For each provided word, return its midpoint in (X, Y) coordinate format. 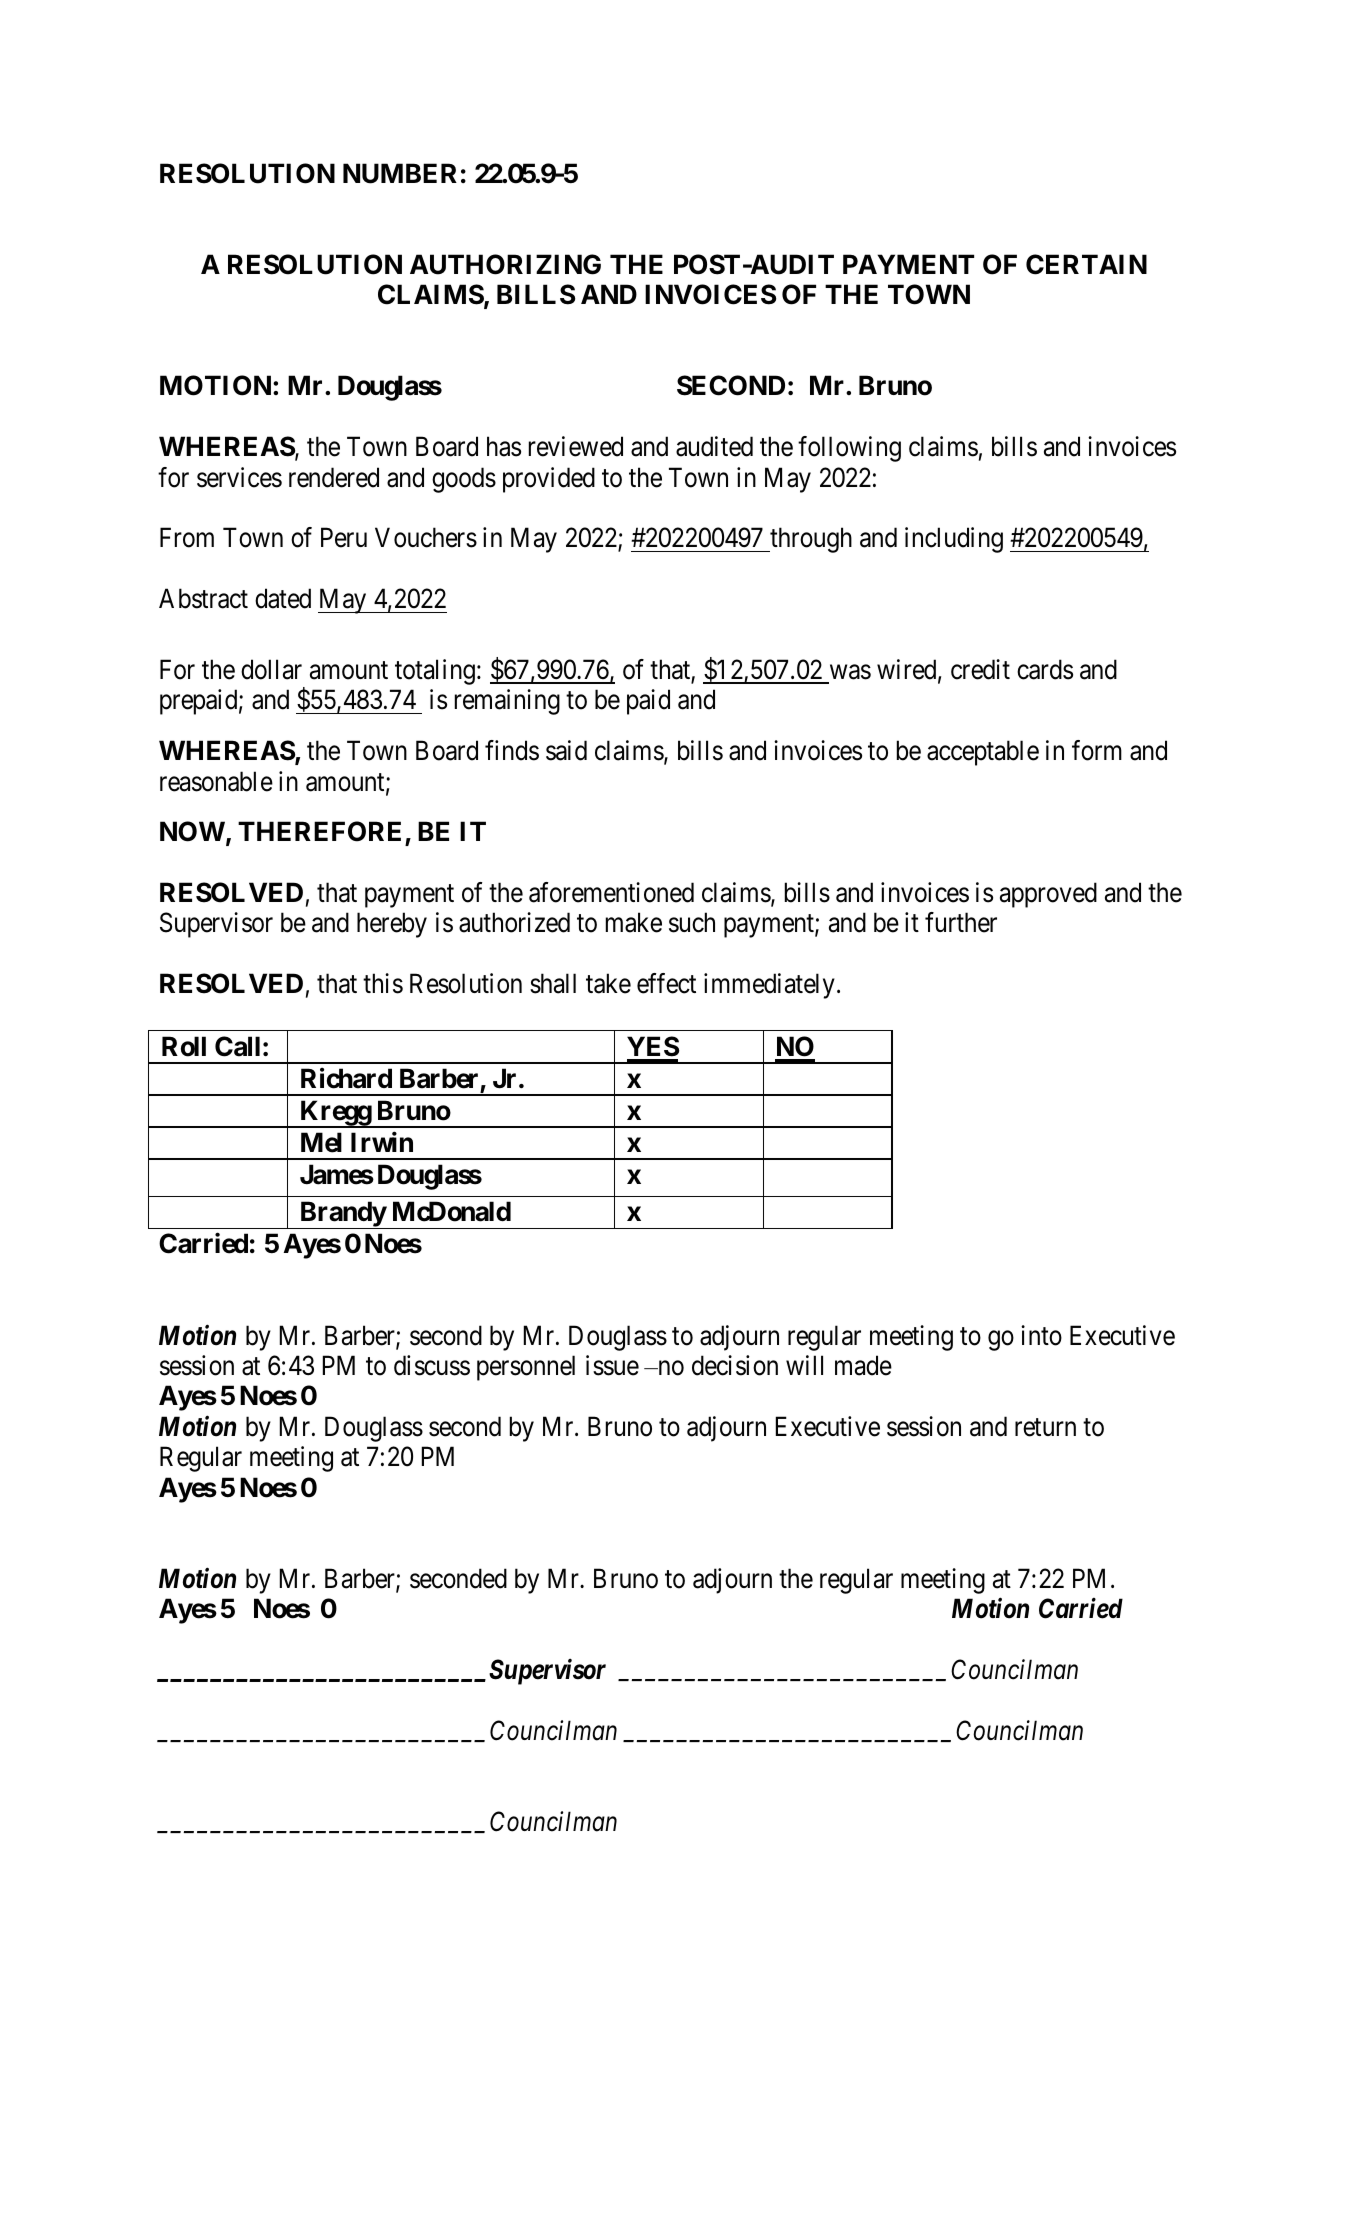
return (1045, 1428)
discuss (432, 1365)
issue (612, 1365)
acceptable (983, 753)
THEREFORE (322, 833)
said (566, 750)
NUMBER (400, 173)
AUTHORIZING (505, 264)
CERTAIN (1086, 264)
